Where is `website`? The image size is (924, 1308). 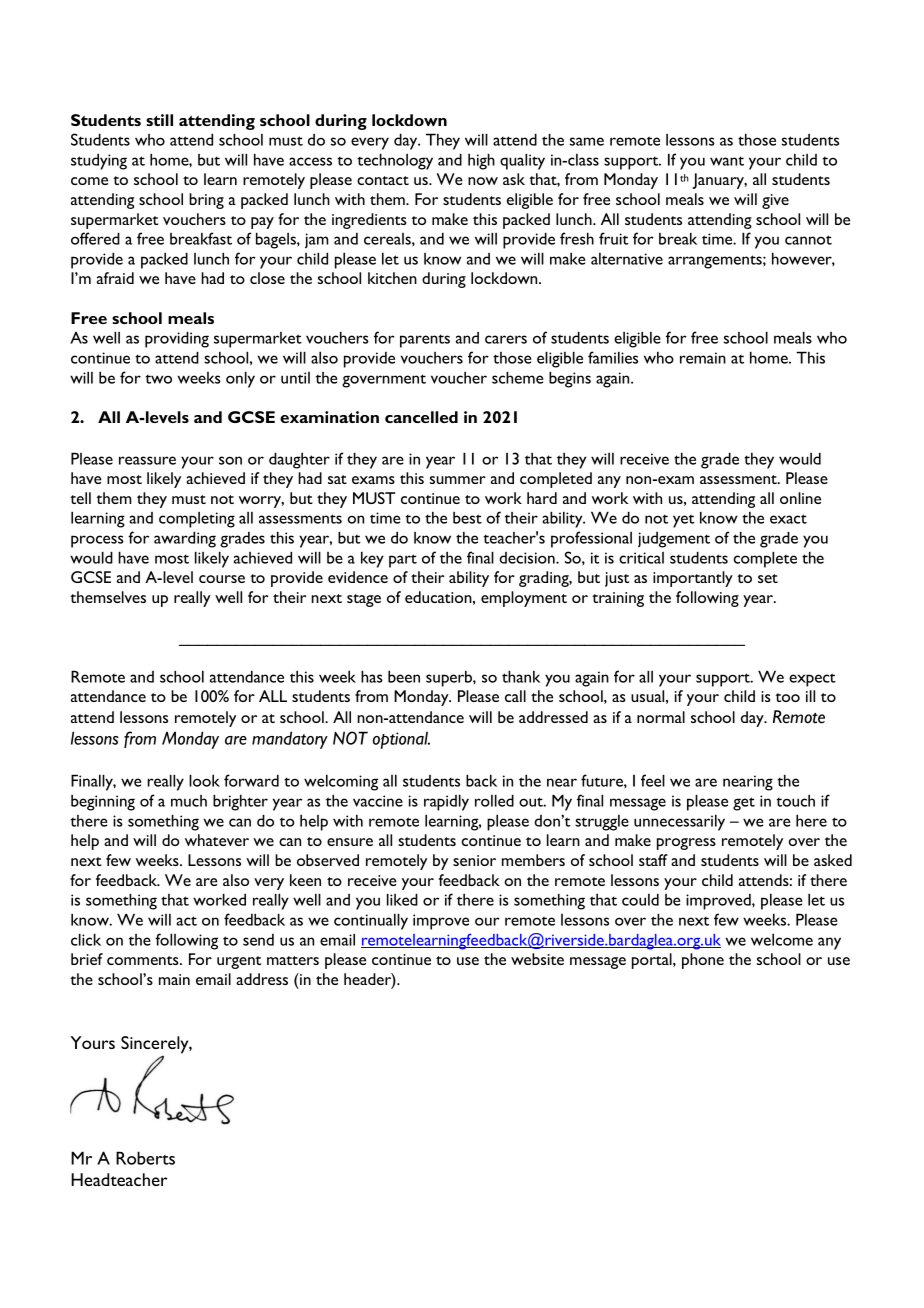 website is located at coordinates (537, 959).
